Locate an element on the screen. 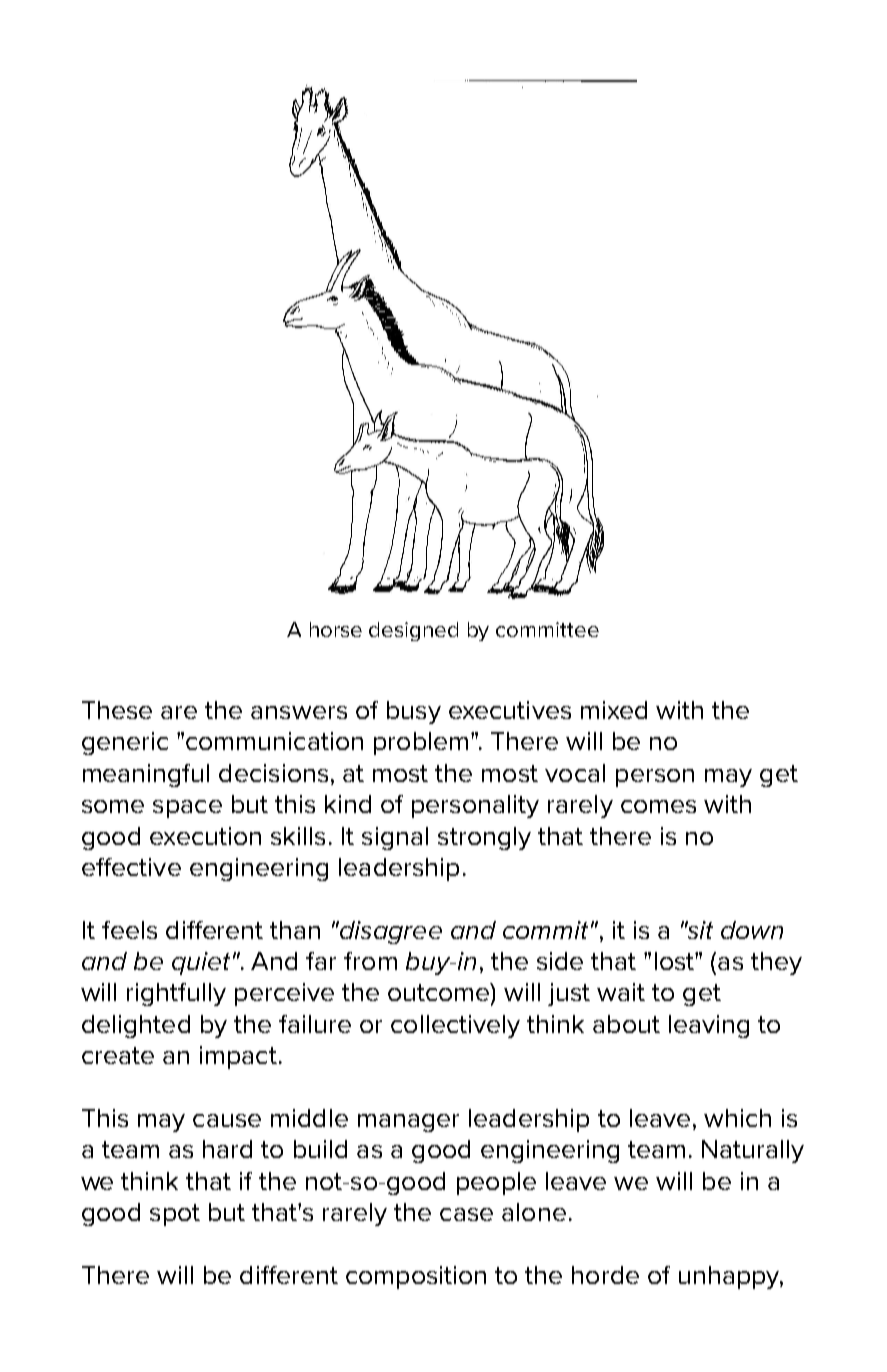 The width and height of the screenshot is (887, 1372). spot is located at coordinates (175, 1215).
